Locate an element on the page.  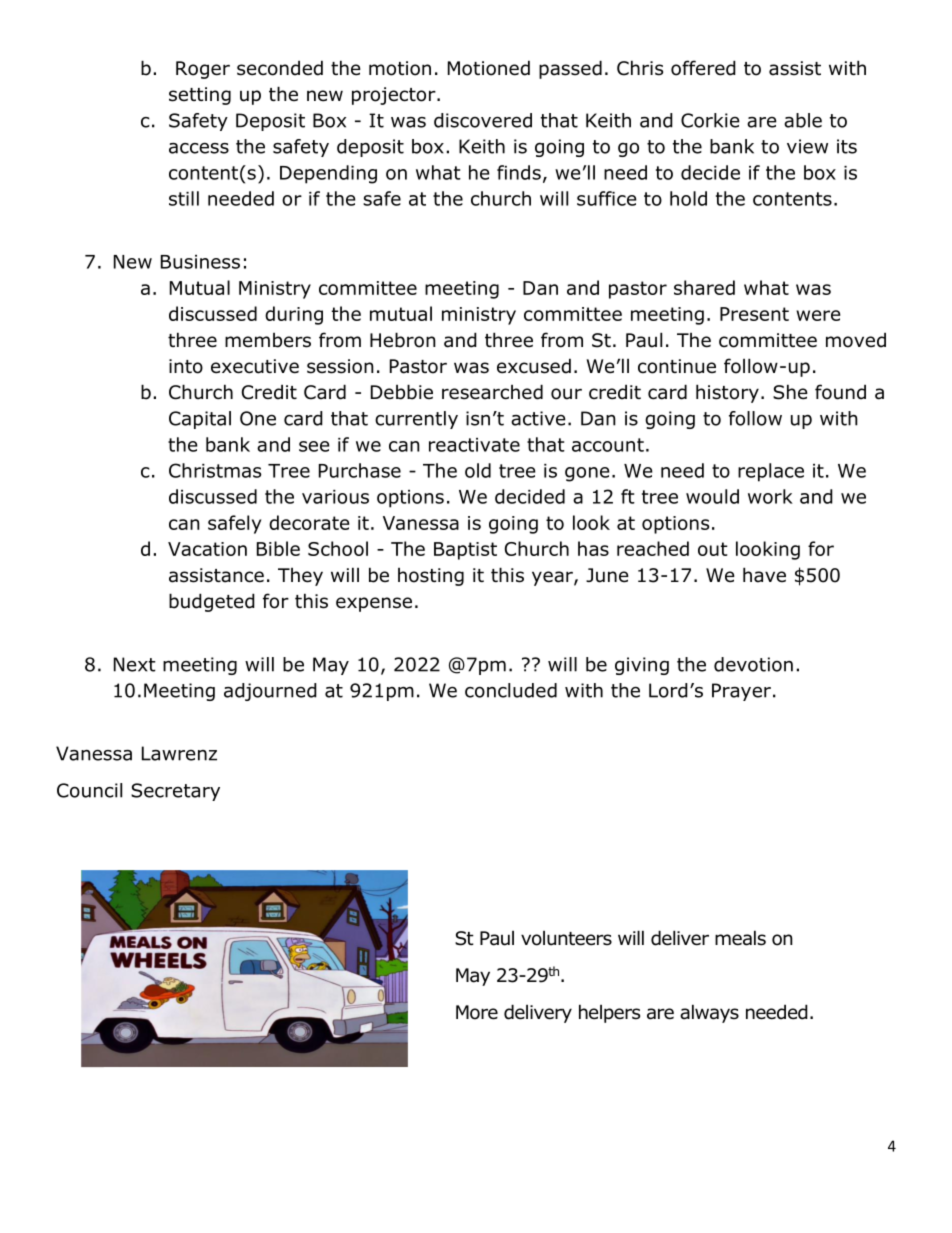
volunteers is located at coordinates (566, 938).
